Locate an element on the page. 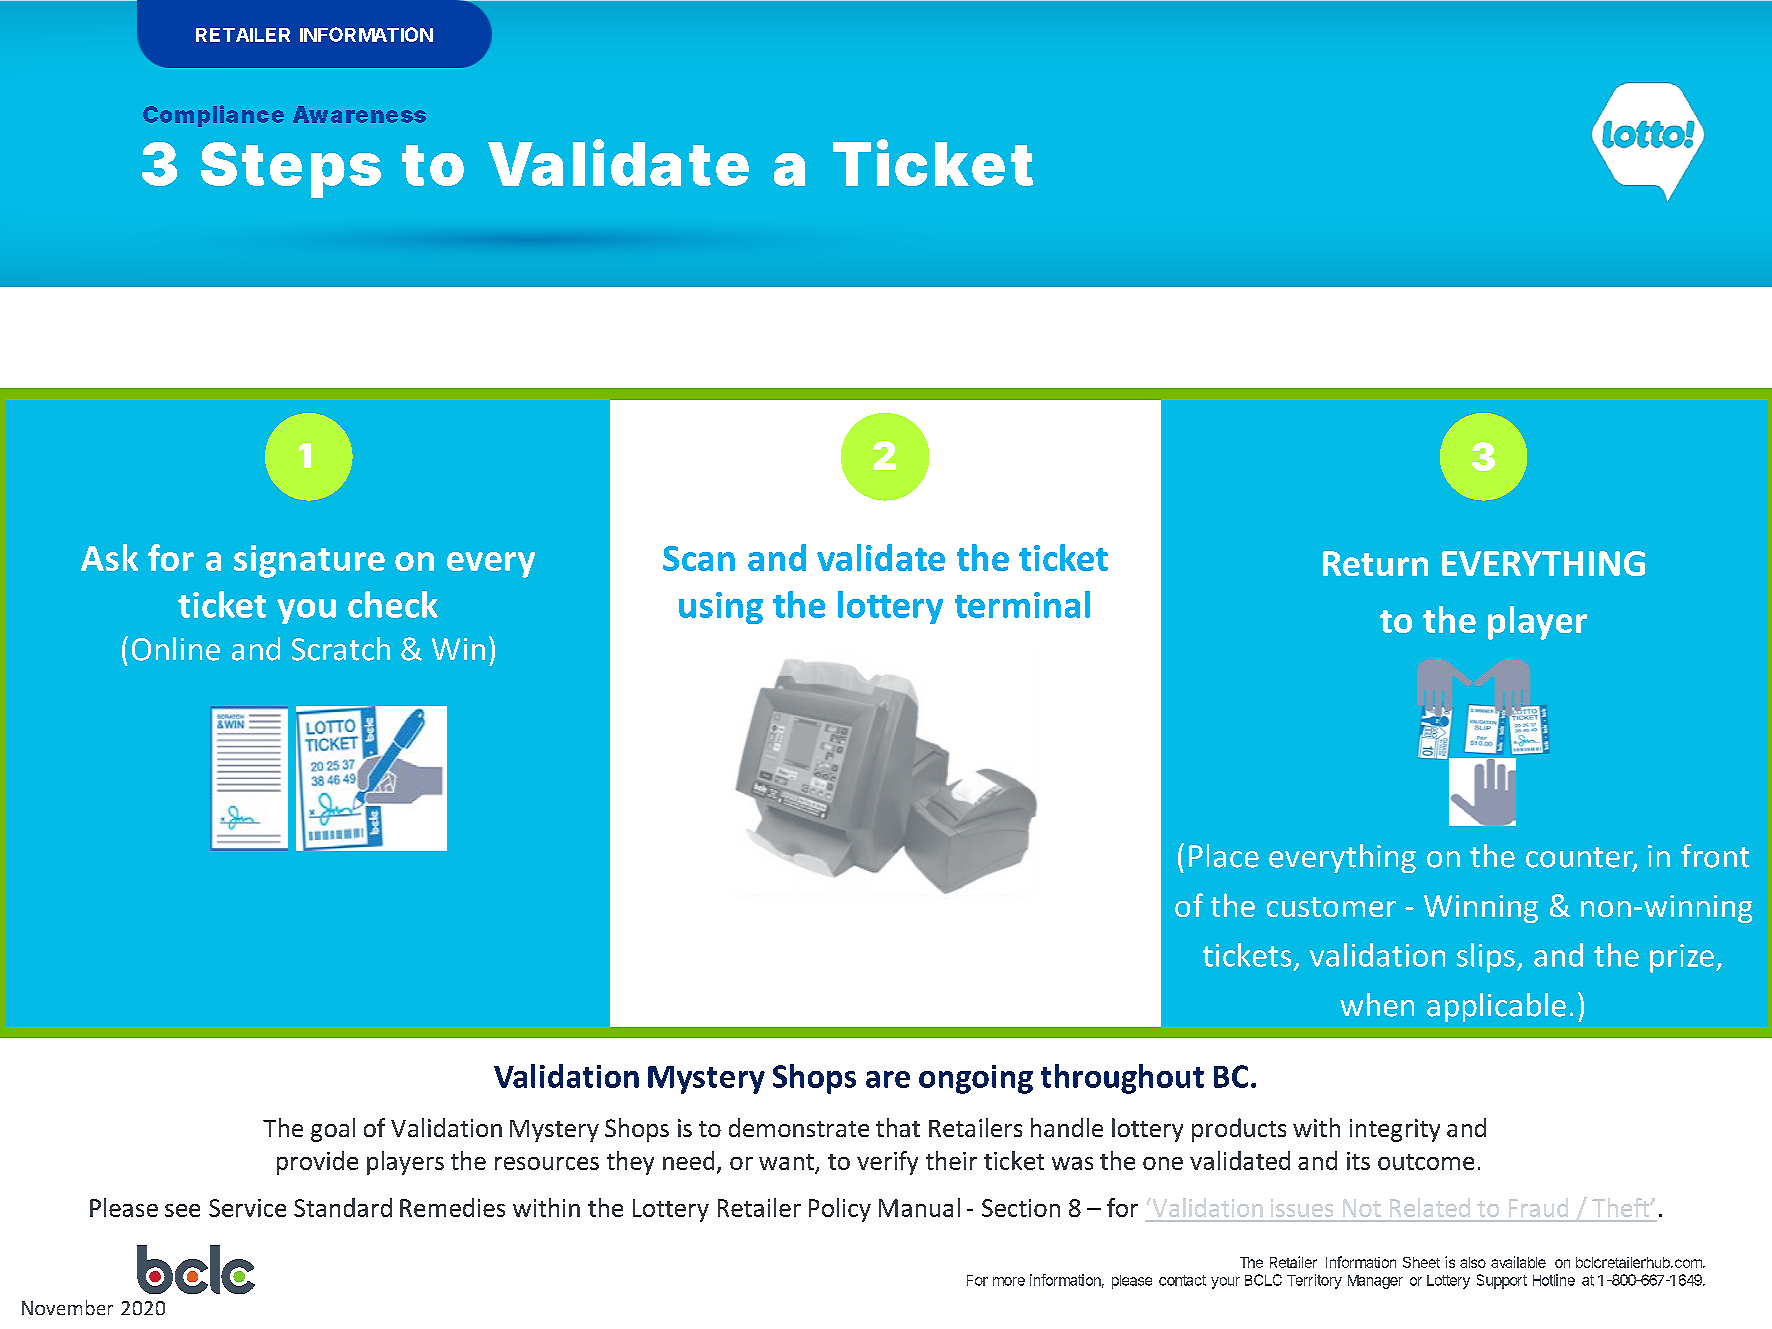 The height and width of the document is (1329, 1772). front is located at coordinates (1715, 856).
